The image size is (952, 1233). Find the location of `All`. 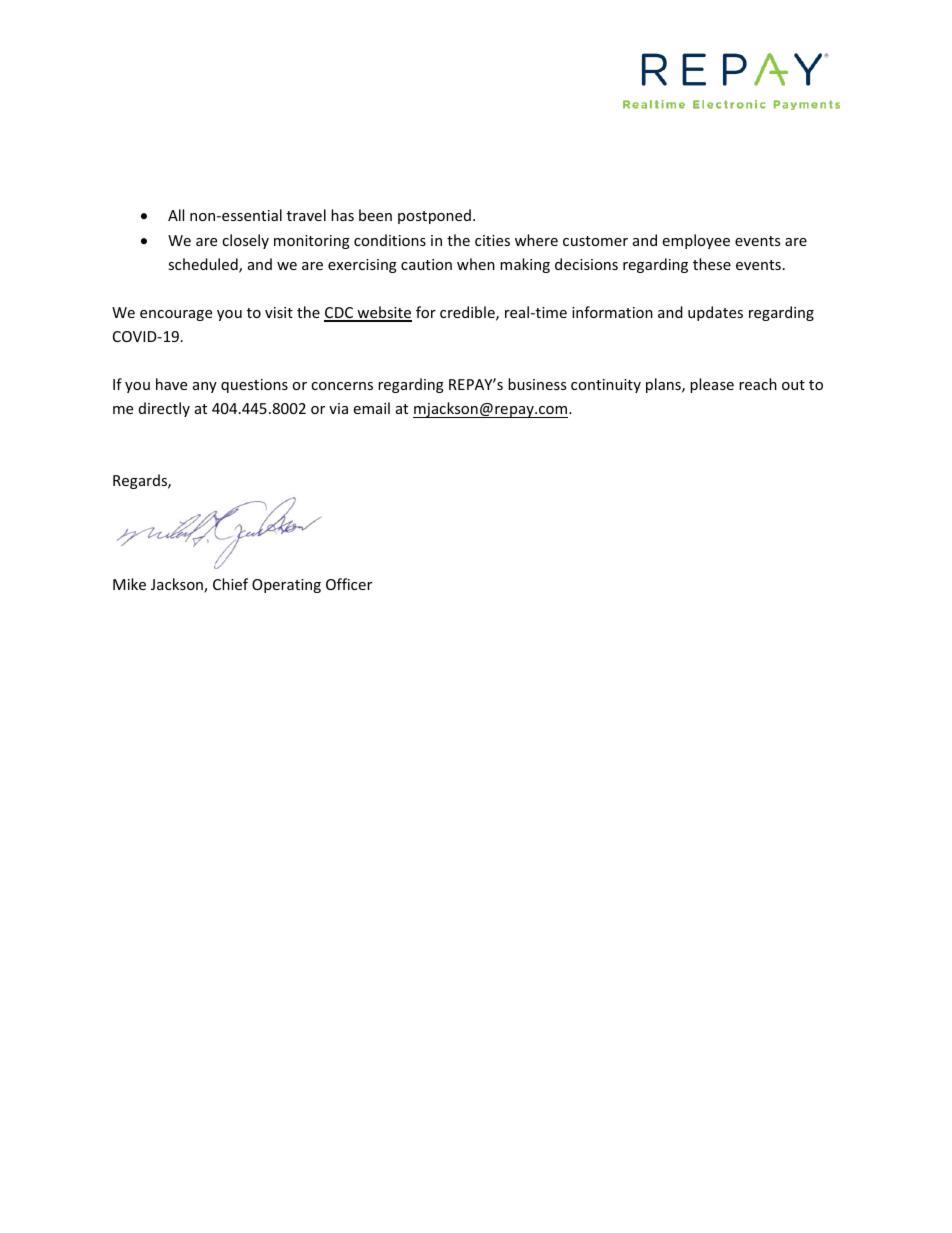

All is located at coordinates (176, 215).
